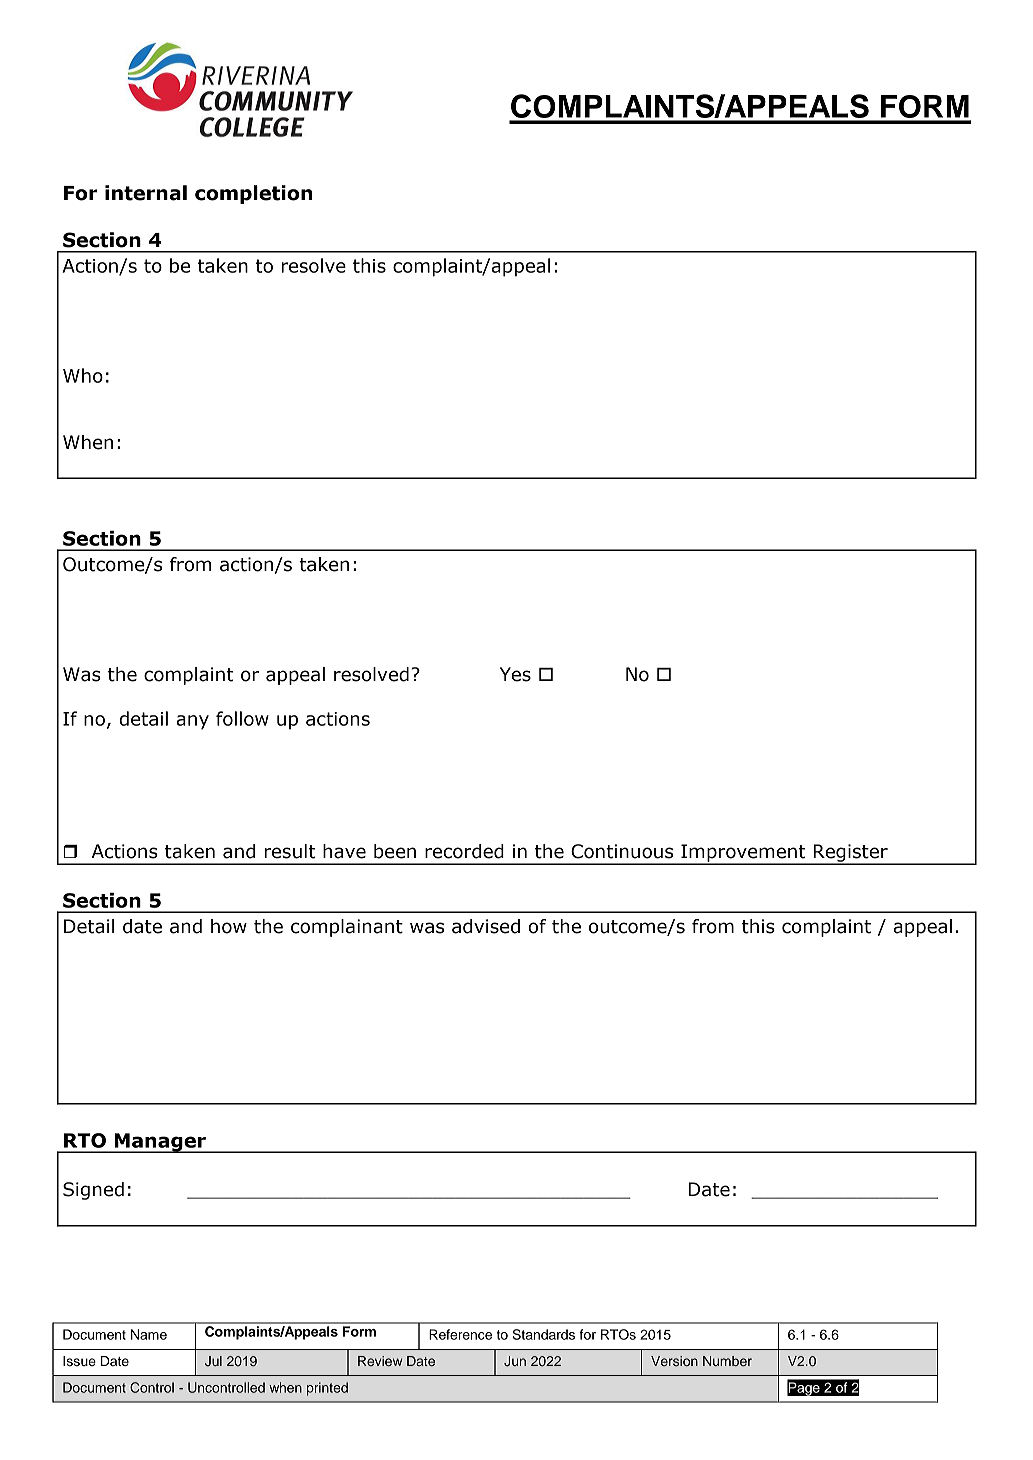  I want to click on completion, so click(253, 194).
